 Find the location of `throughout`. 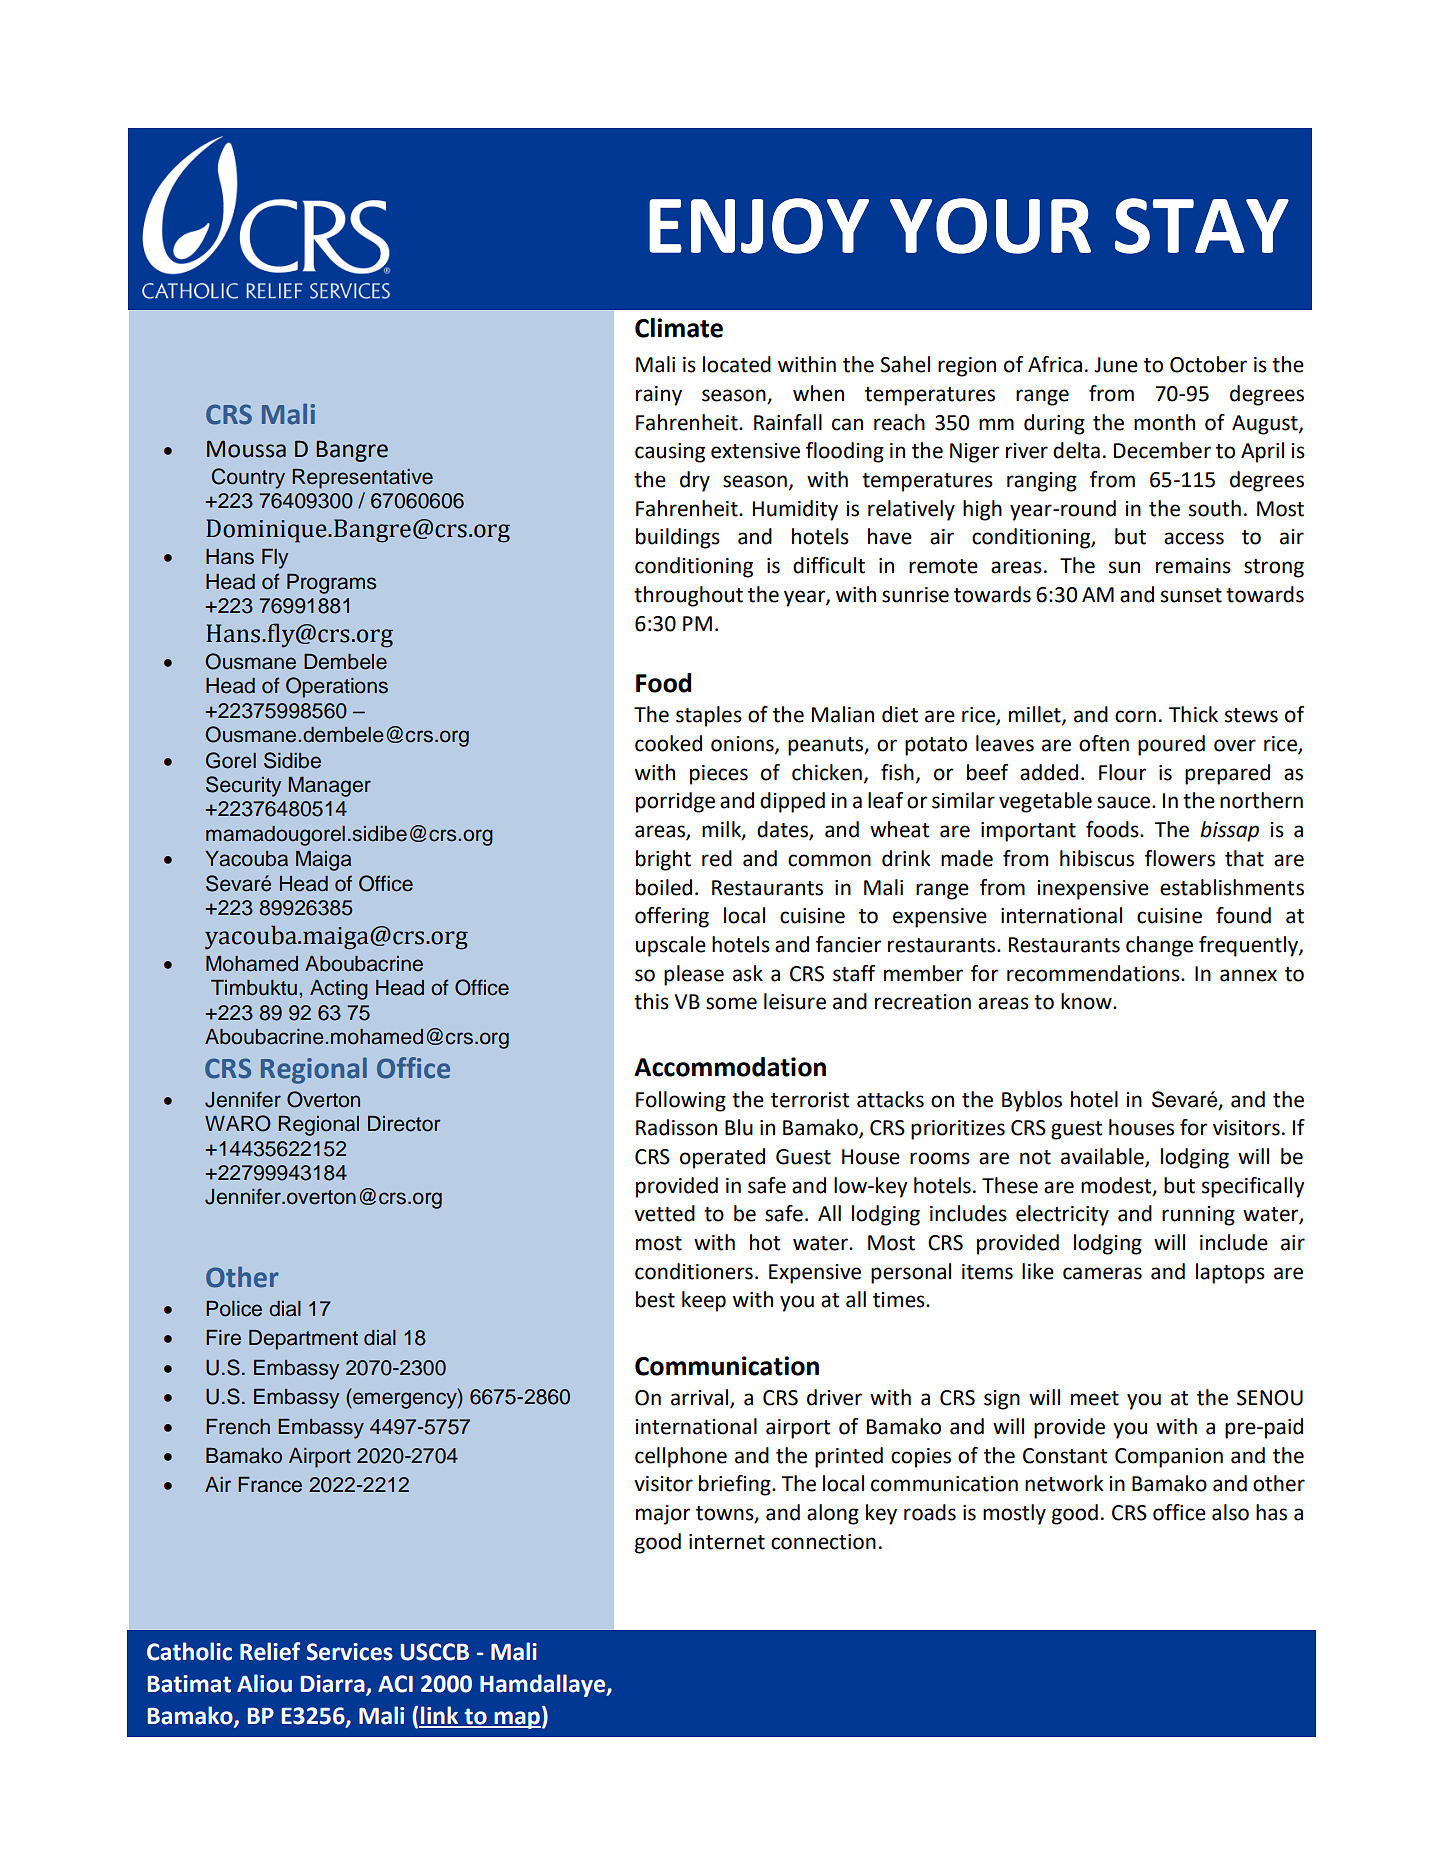

throughout is located at coordinates (688, 596).
